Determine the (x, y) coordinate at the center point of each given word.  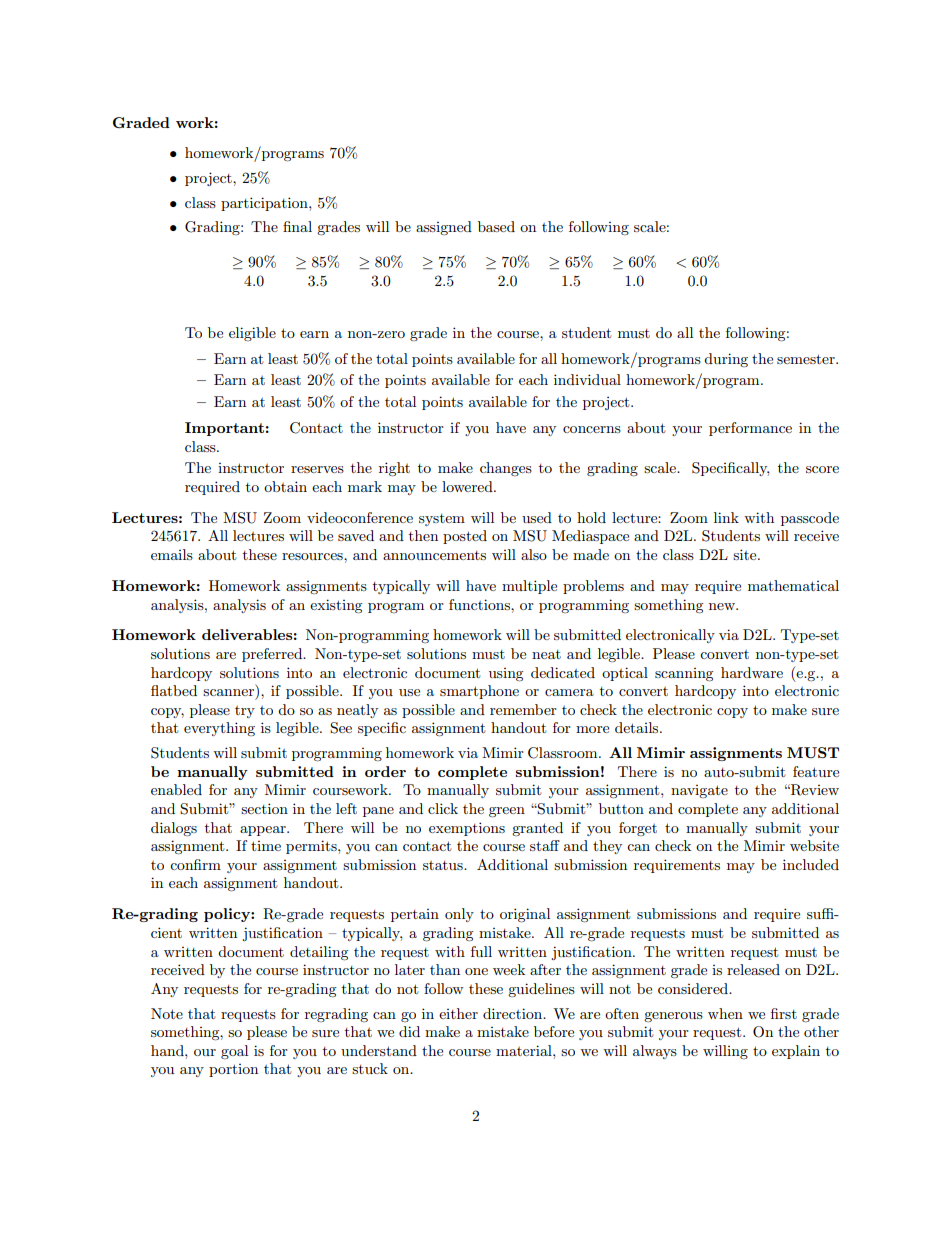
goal (234, 1052)
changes (506, 469)
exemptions (467, 829)
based (496, 226)
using (506, 675)
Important (224, 429)
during (726, 360)
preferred (273, 655)
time (266, 846)
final (297, 226)
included (811, 864)
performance (750, 429)
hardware (752, 672)
